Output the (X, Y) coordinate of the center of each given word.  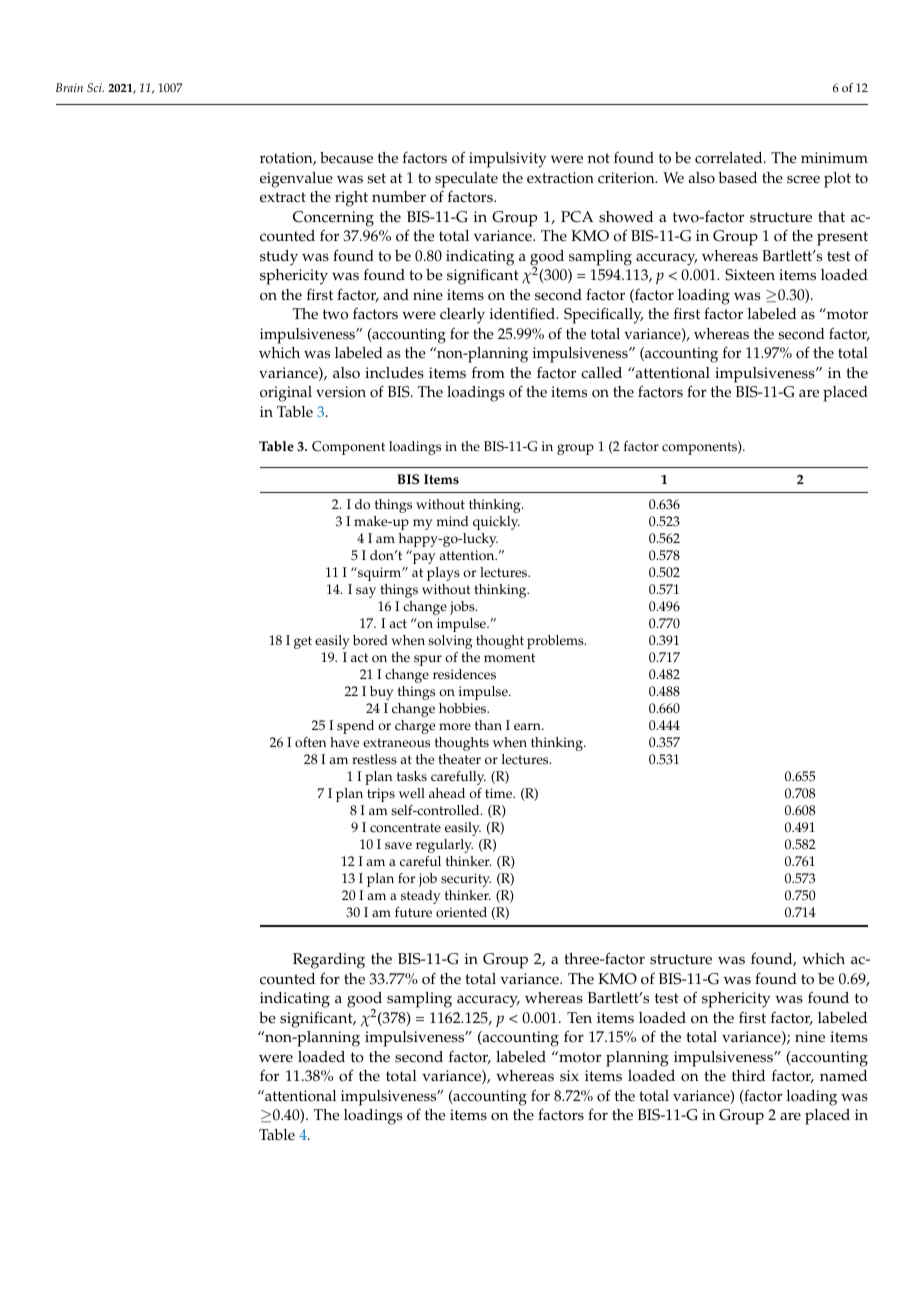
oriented (461, 912)
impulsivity (507, 160)
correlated (730, 158)
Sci (95, 87)
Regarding (329, 961)
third (748, 1075)
